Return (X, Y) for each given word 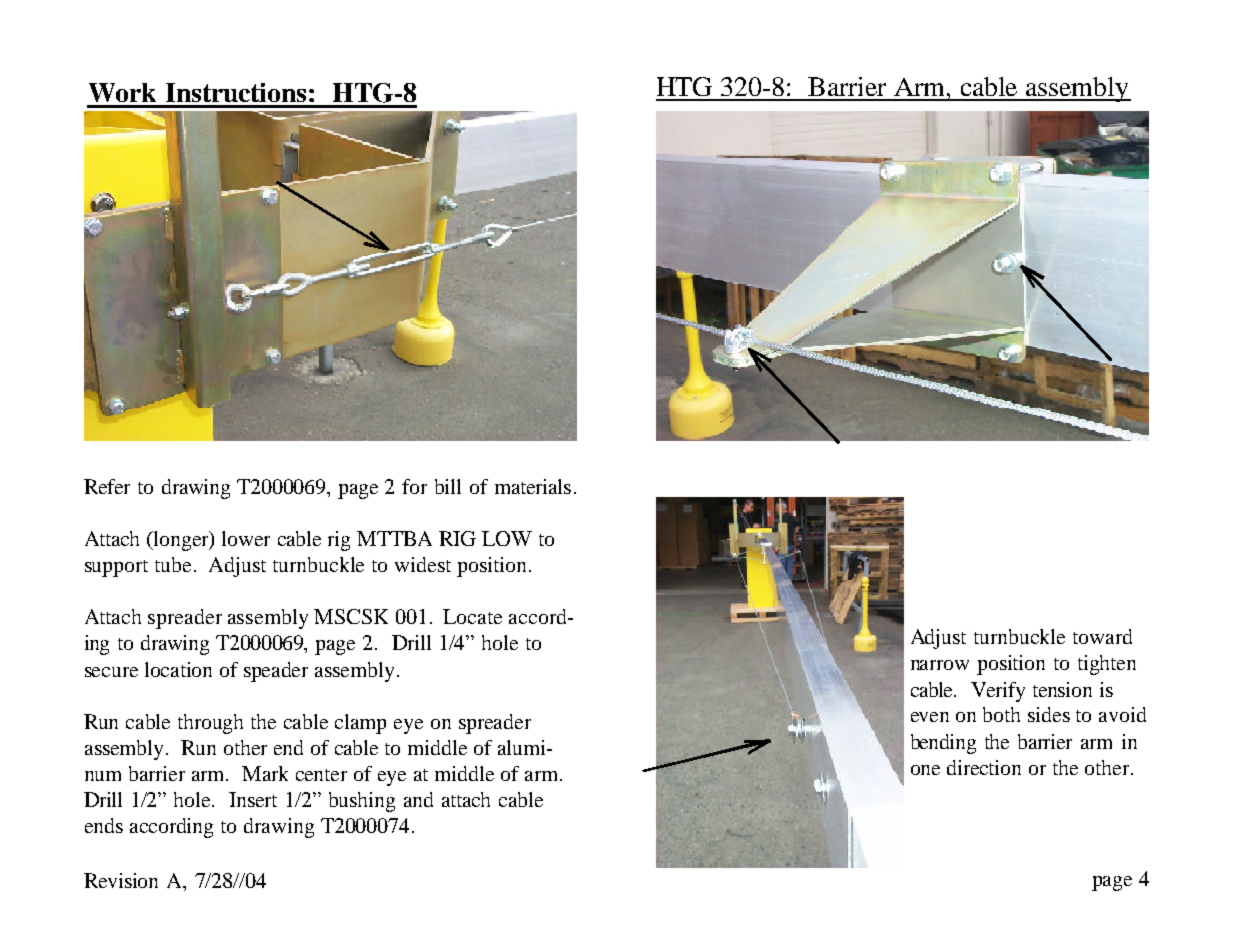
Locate (472, 616)
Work (122, 92)
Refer (107, 486)
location (178, 669)
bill (448, 486)
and (418, 799)
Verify (998, 692)
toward (1102, 636)
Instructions (236, 92)
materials (533, 486)
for (414, 486)
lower (246, 538)
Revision (121, 880)
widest (423, 564)
